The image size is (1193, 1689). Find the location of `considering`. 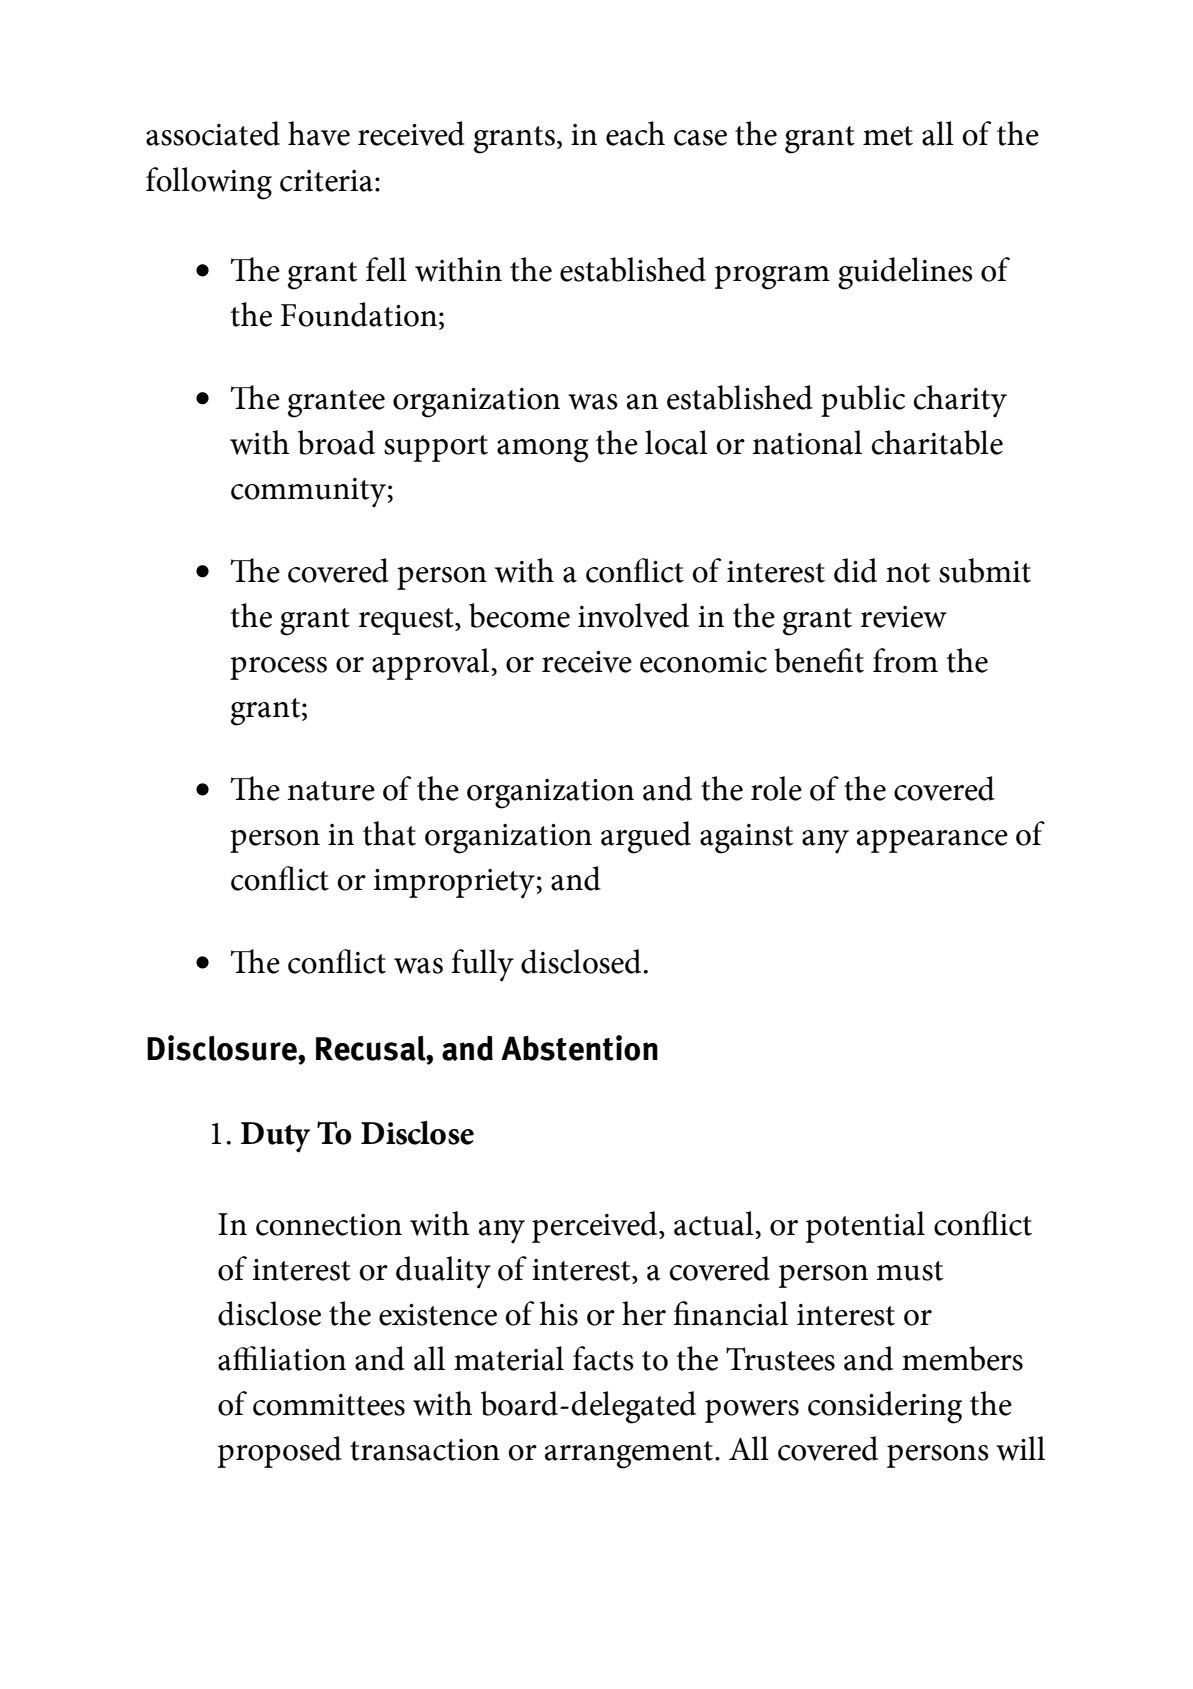

considering is located at coordinates (885, 1407).
